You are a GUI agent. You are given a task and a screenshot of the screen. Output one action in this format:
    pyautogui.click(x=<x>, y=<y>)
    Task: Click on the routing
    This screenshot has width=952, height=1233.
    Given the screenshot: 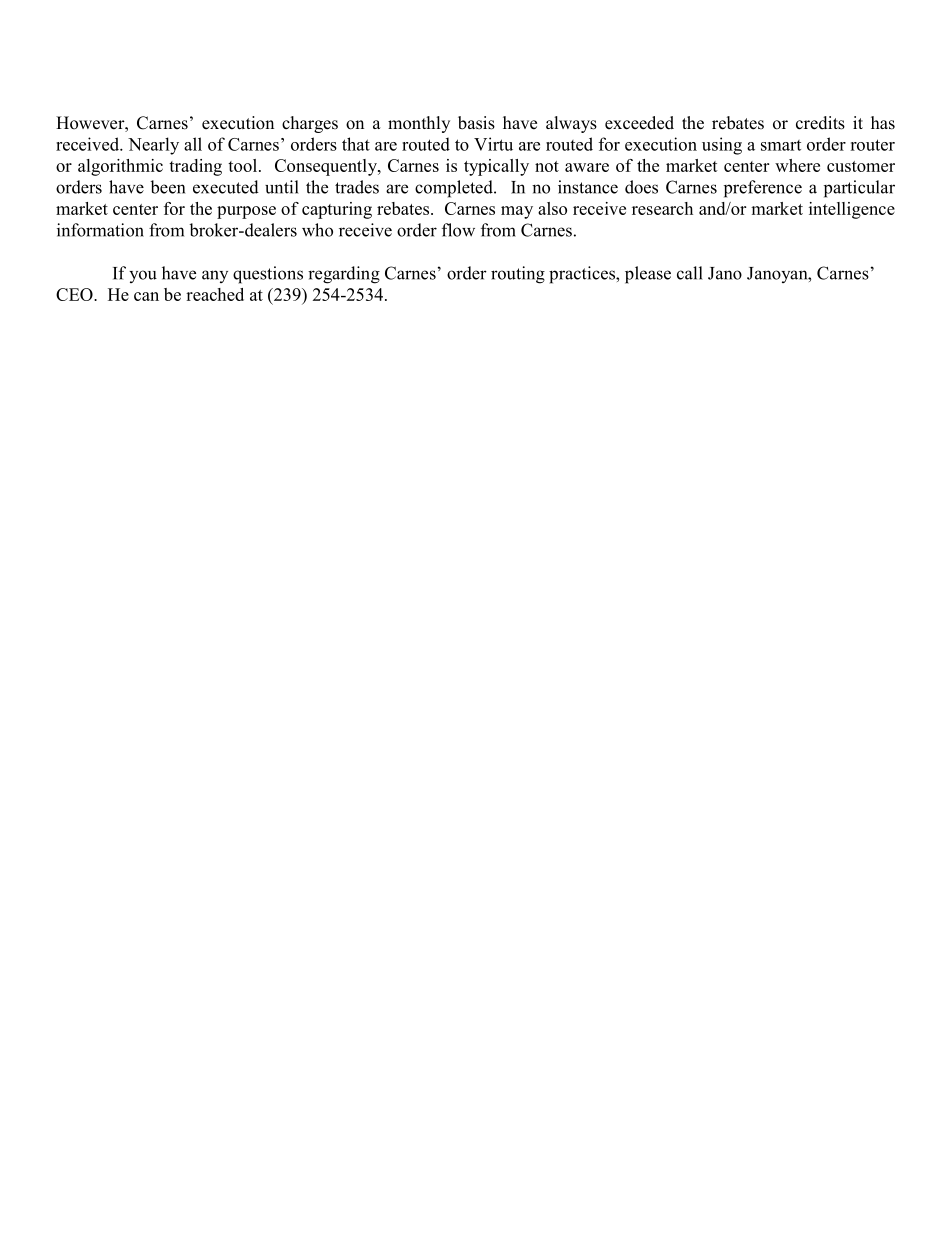 What is the action you would take?
    pyautogui.click(x=518, y=275)
